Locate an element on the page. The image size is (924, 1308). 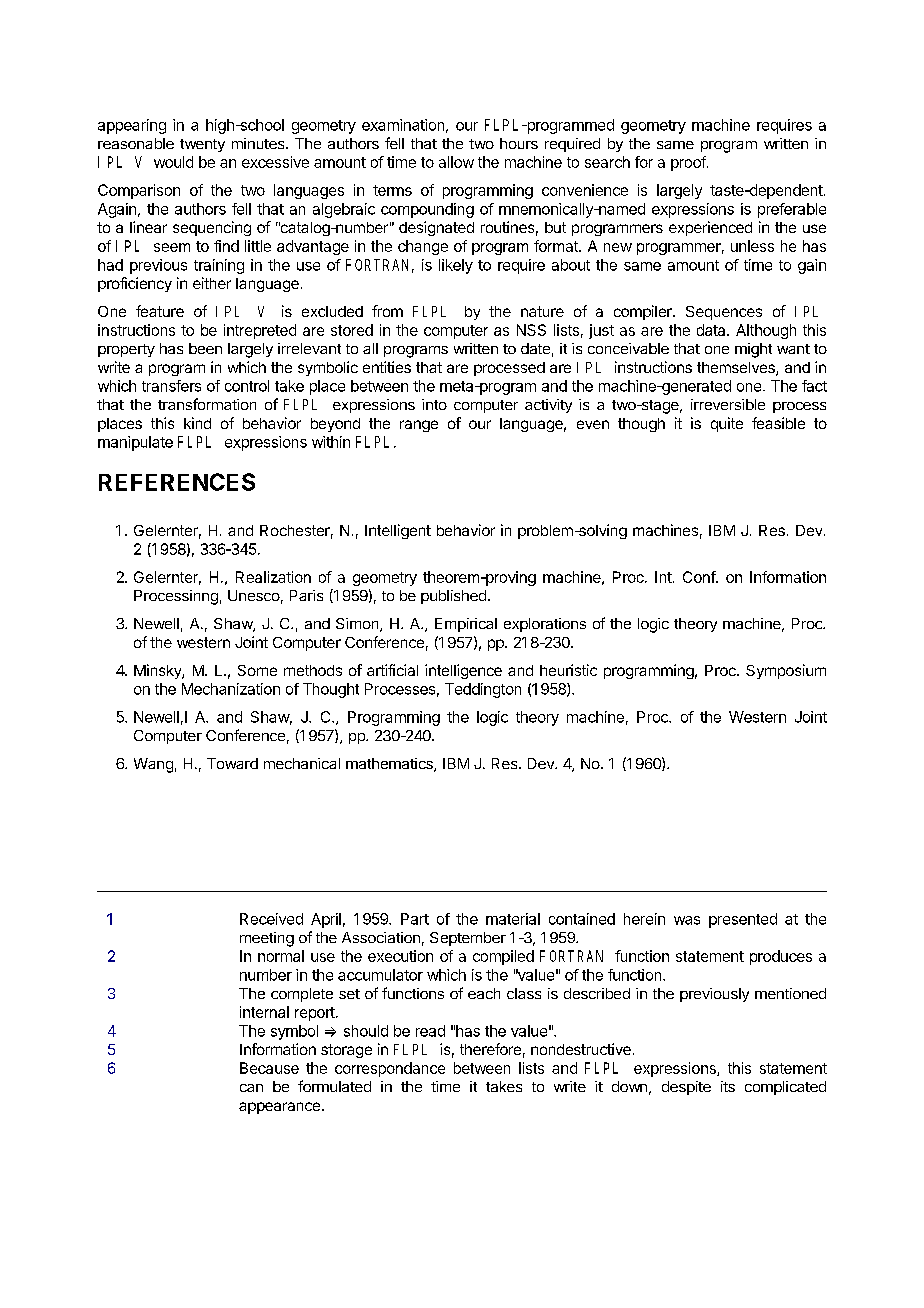
Empirical is located at coordinates (466, 625).
